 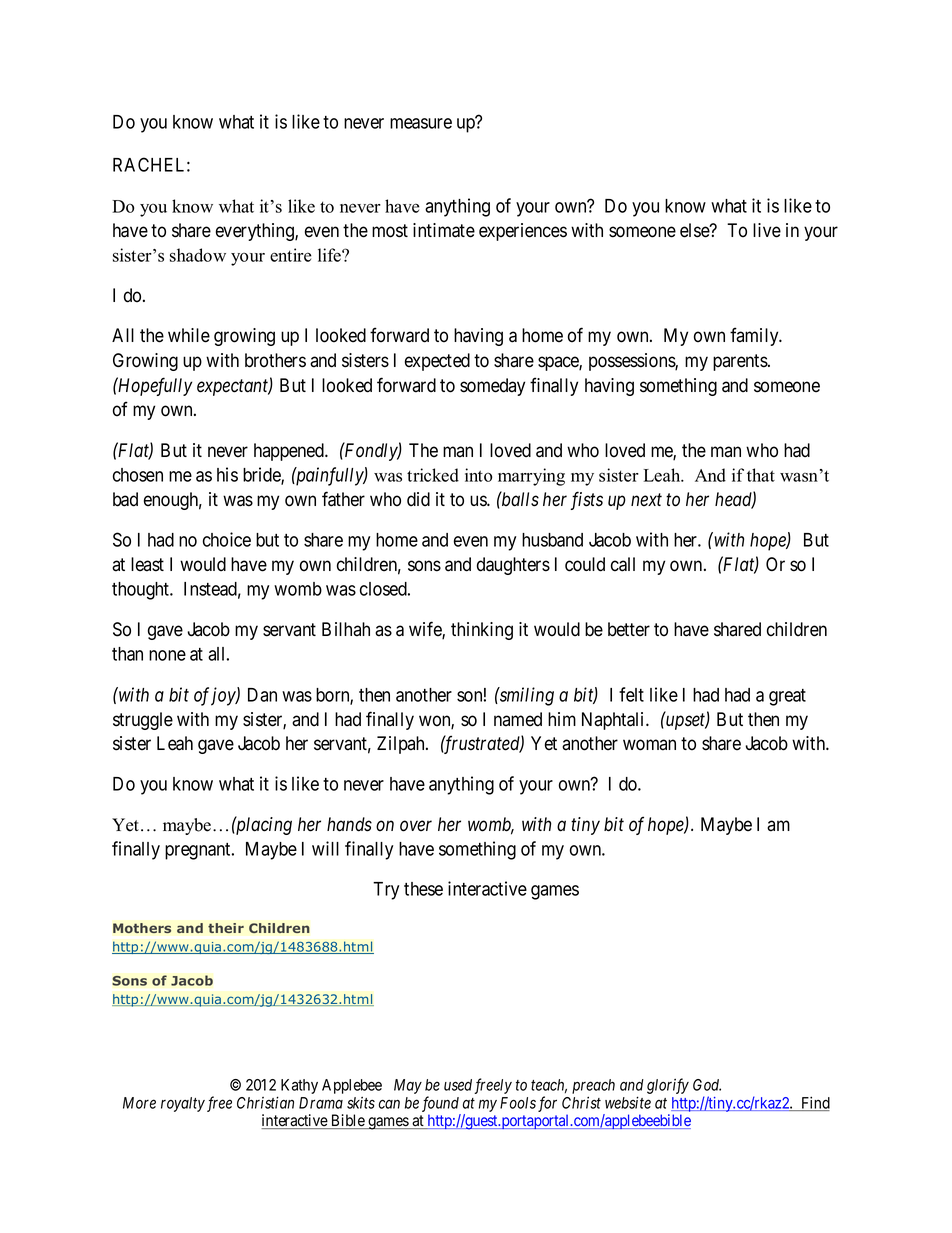 What do you see at coordinates (458, 1085) in the page?
I see `used` at bounding box center [458, 1085].
